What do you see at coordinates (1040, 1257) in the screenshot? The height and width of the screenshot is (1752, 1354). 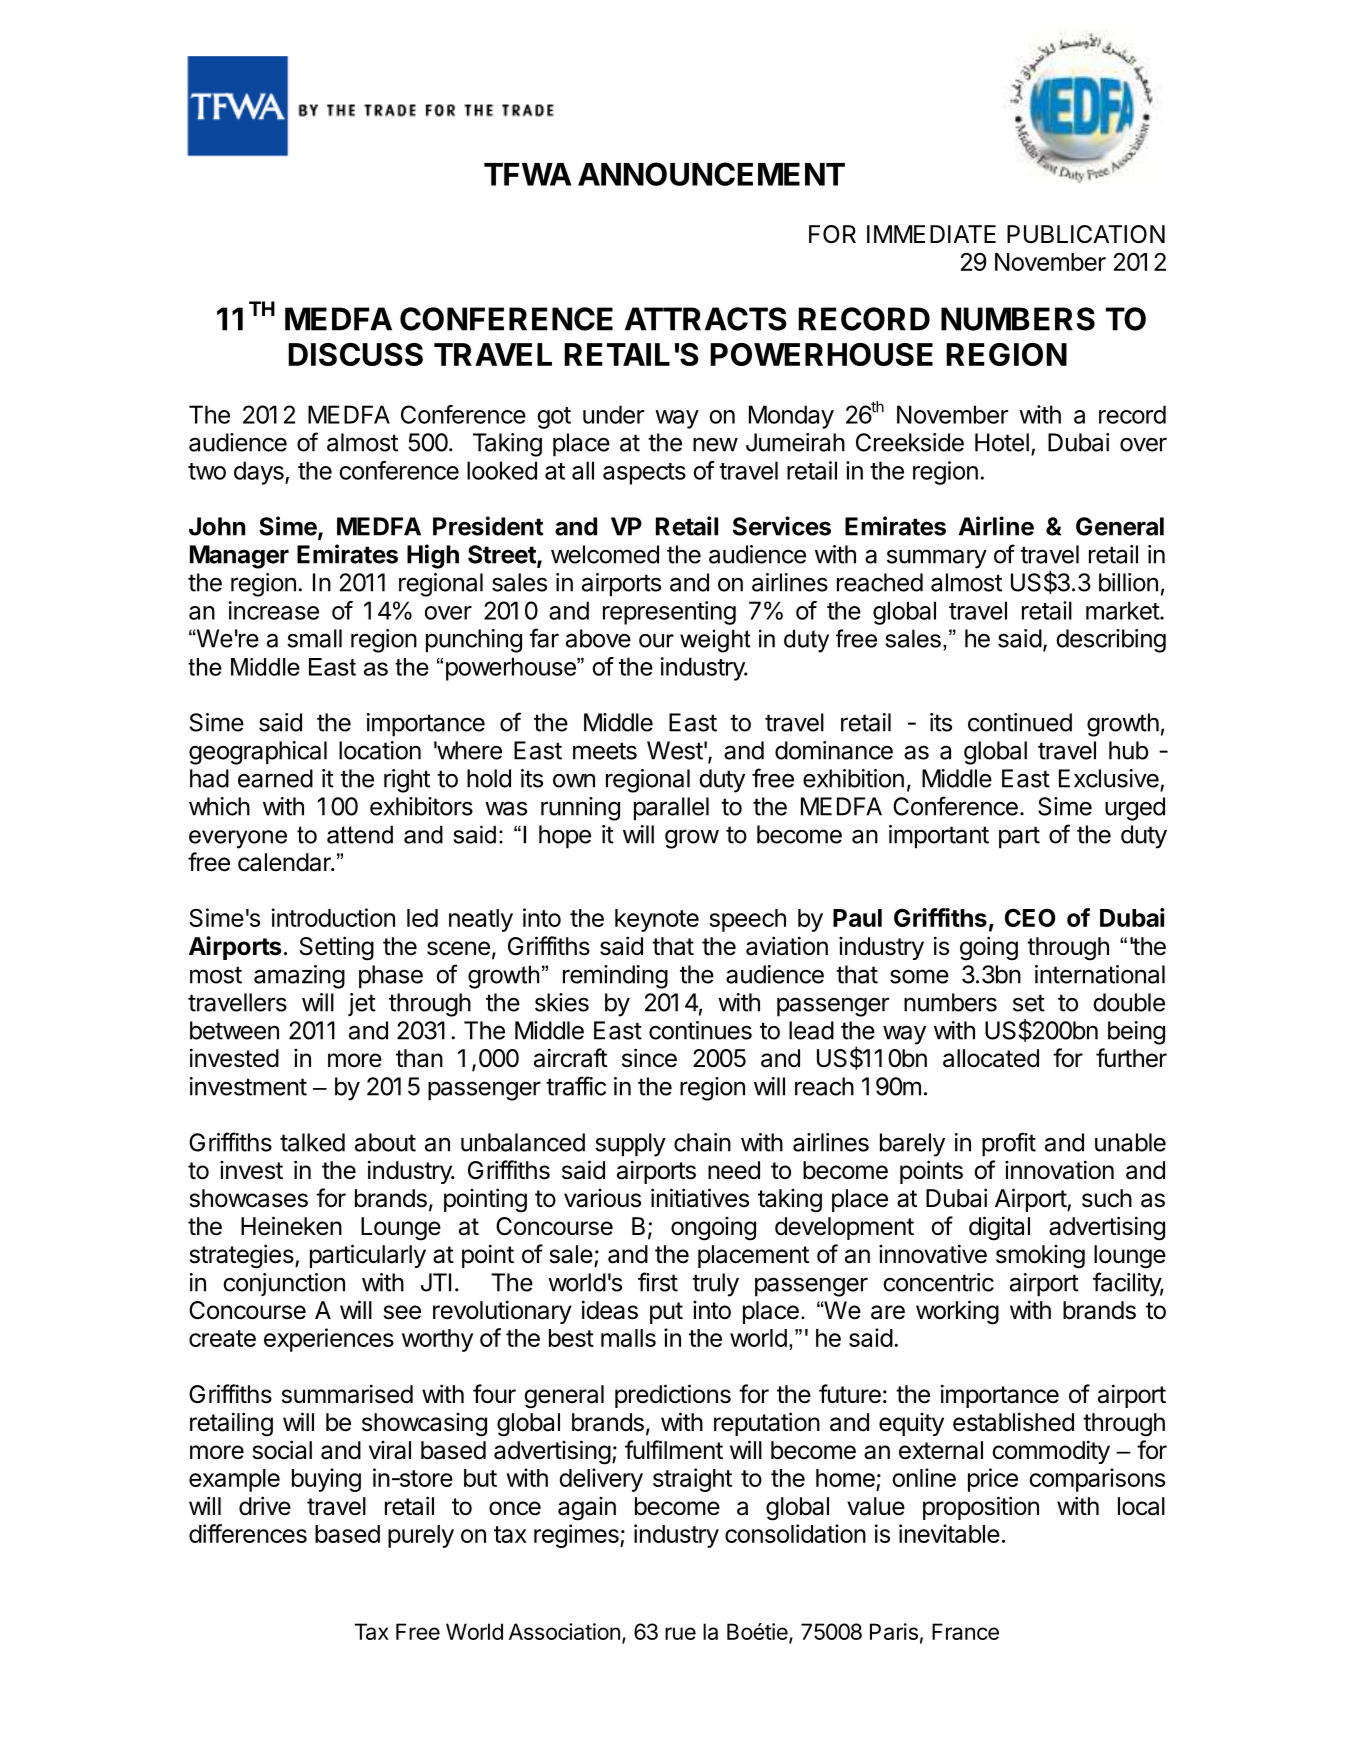 I see `smoking` at bounding box center [1040, 1257].
